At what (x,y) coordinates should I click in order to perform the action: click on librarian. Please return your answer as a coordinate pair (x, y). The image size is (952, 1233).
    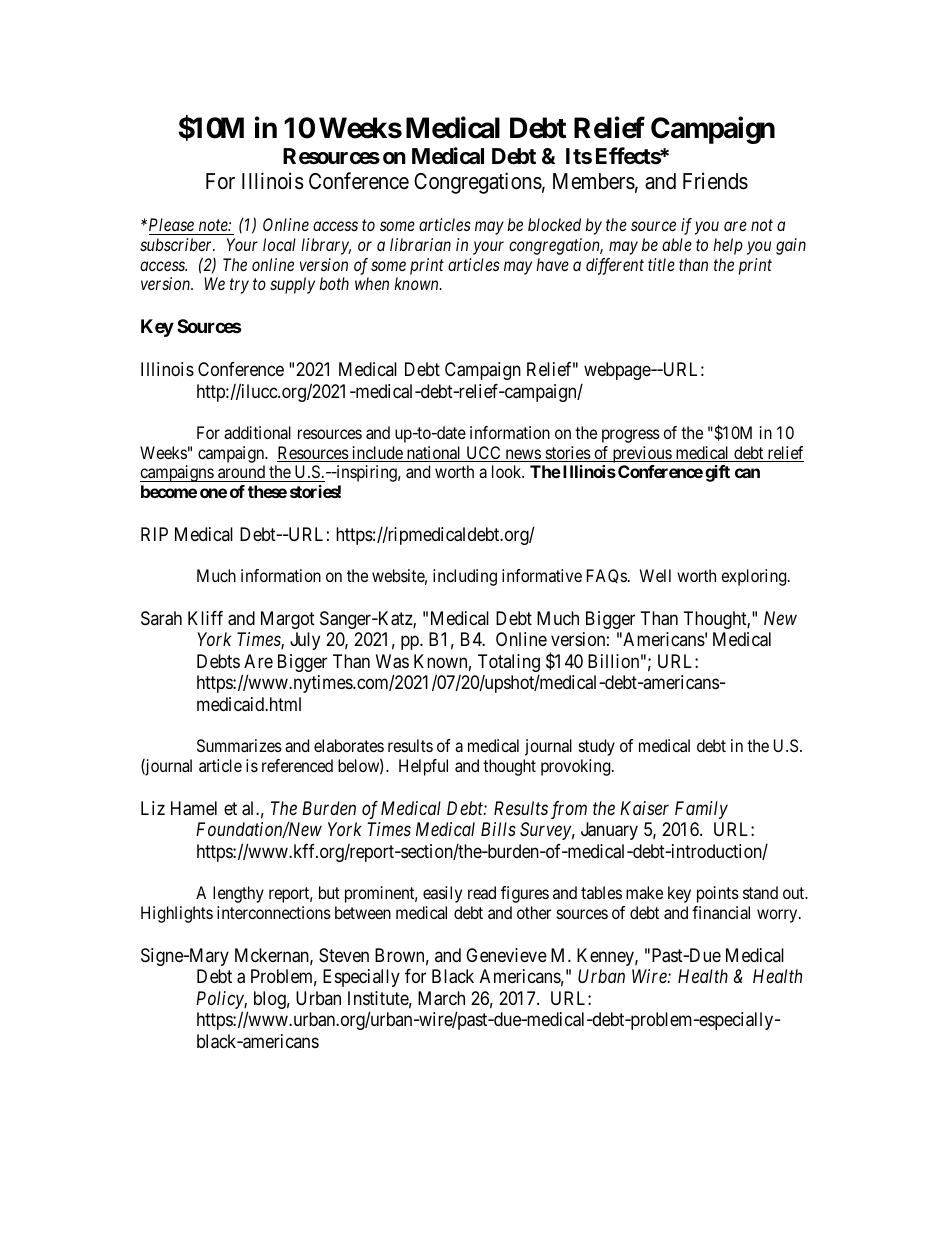
    Looking at the image, I should click on (420, 244).
